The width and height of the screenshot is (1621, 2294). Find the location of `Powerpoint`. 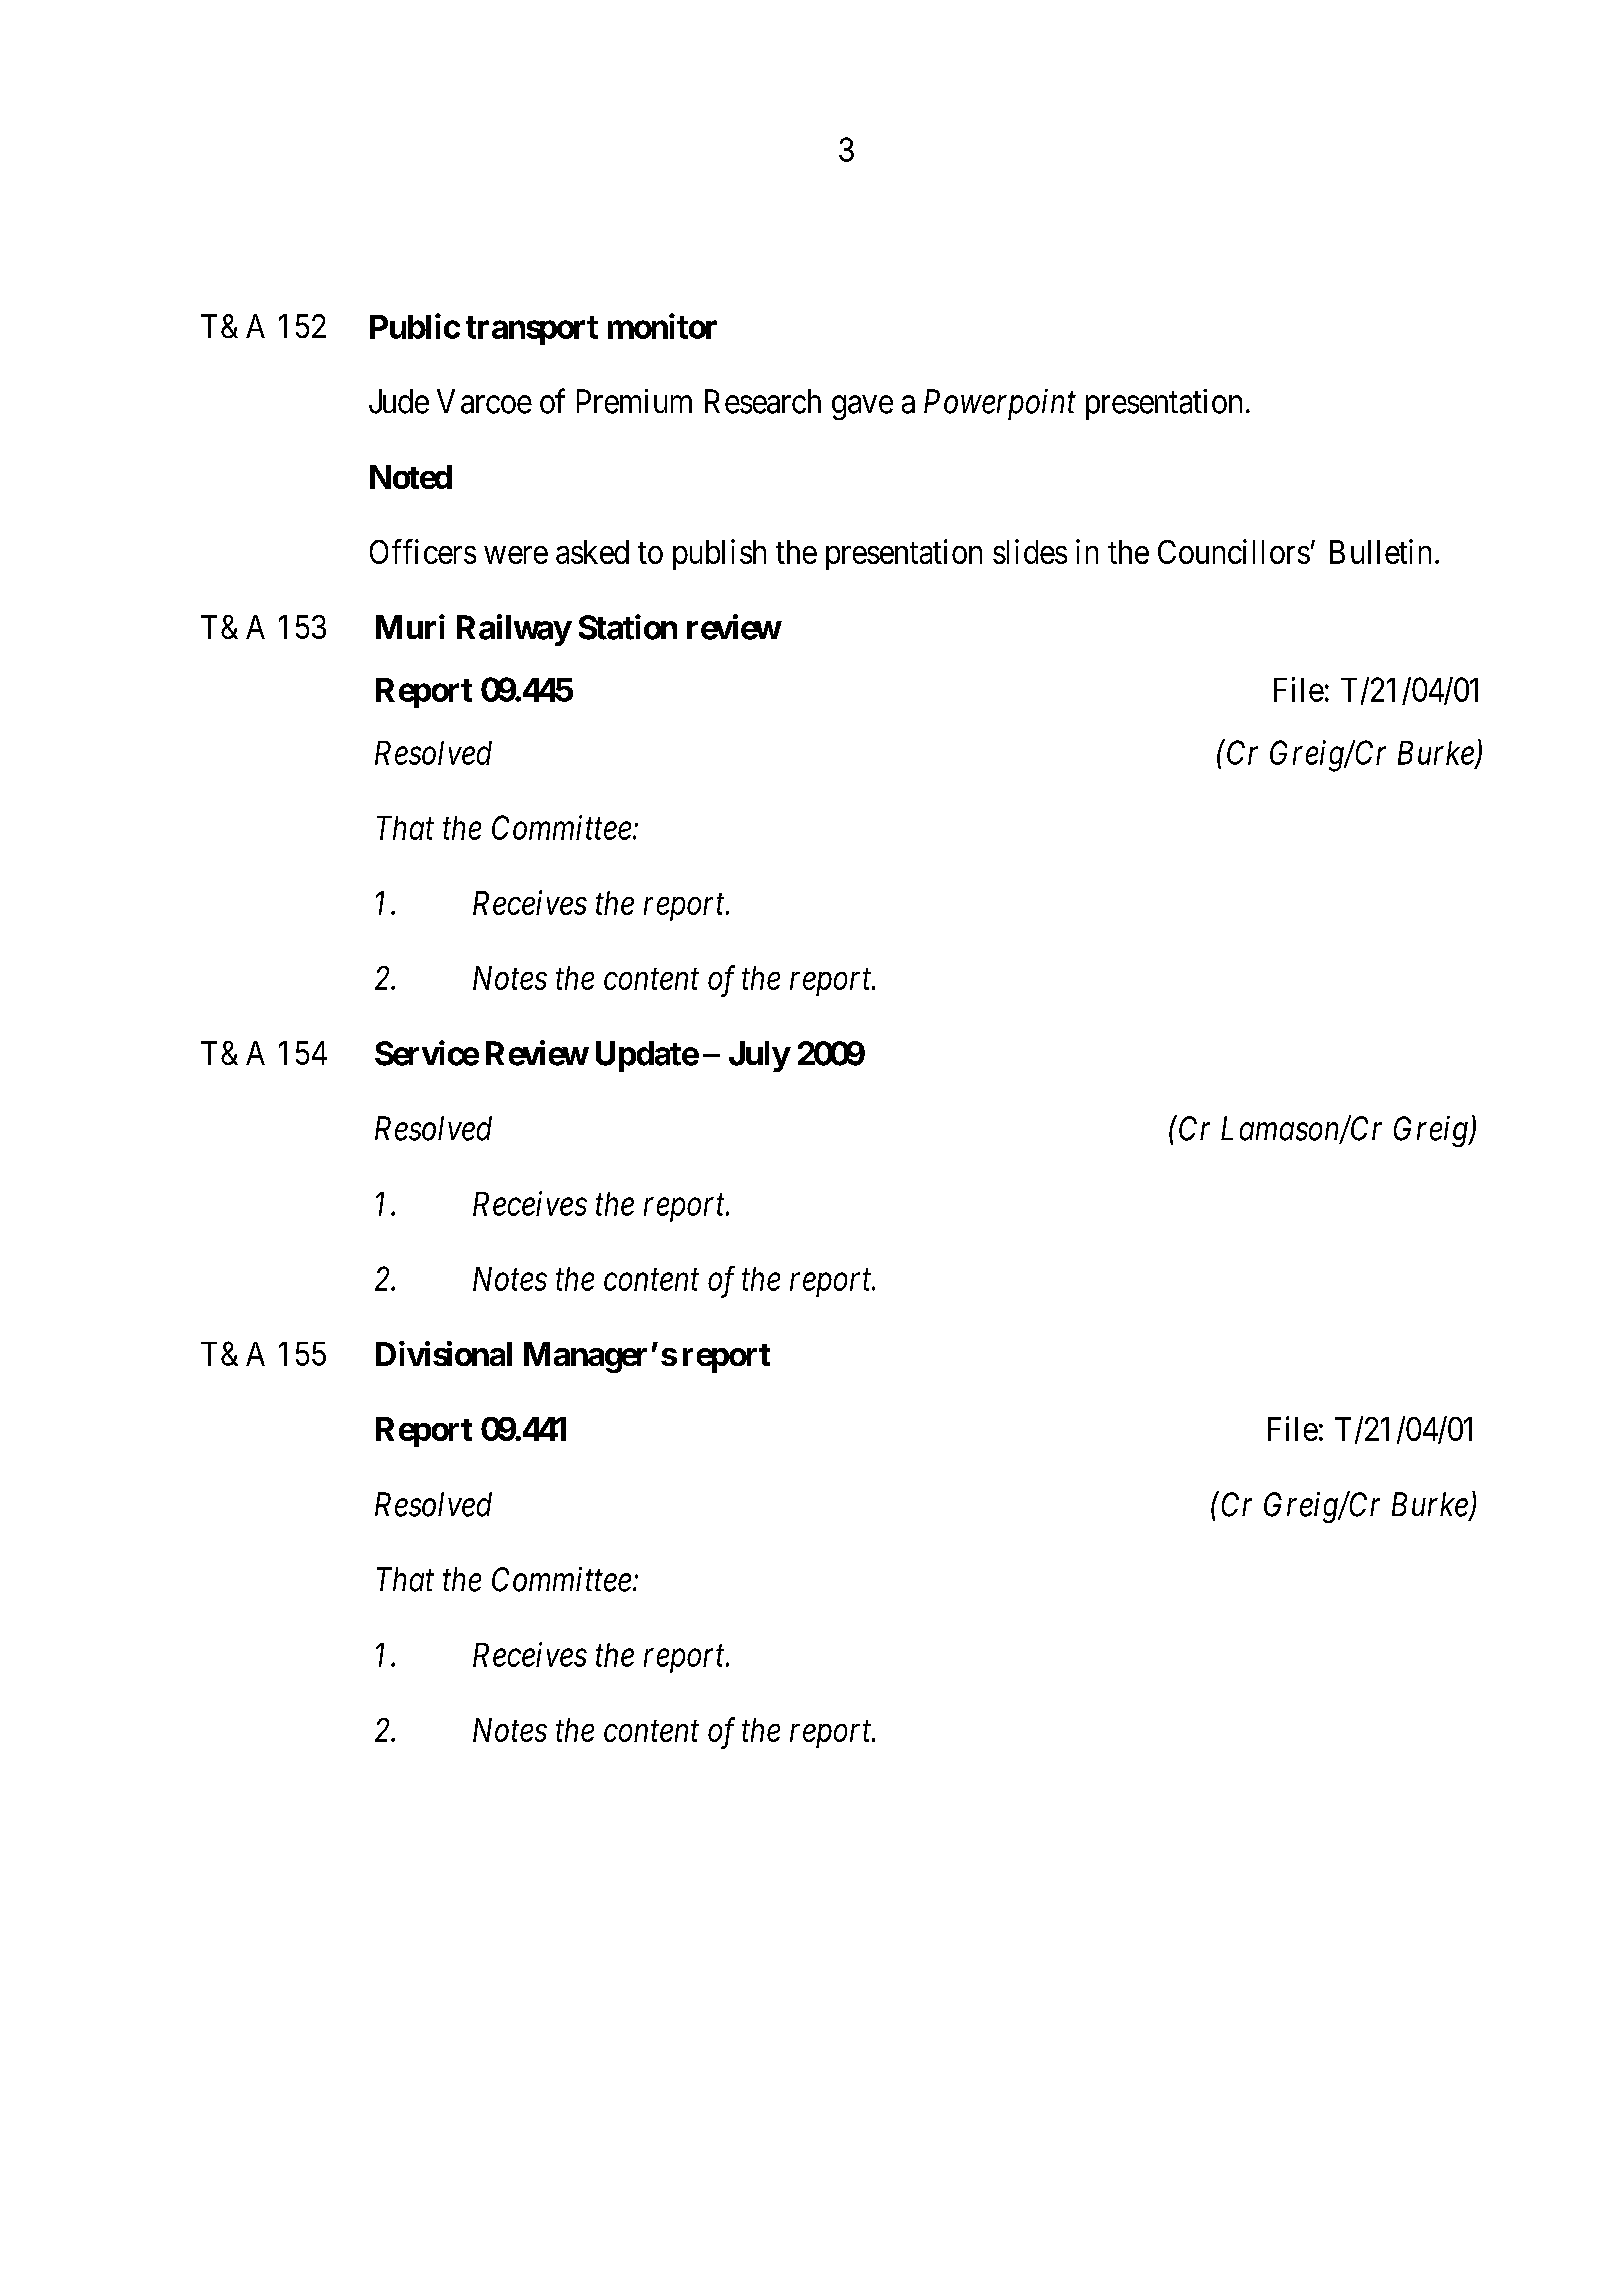

Powerpoint is located at coordinates (1000, 404).
